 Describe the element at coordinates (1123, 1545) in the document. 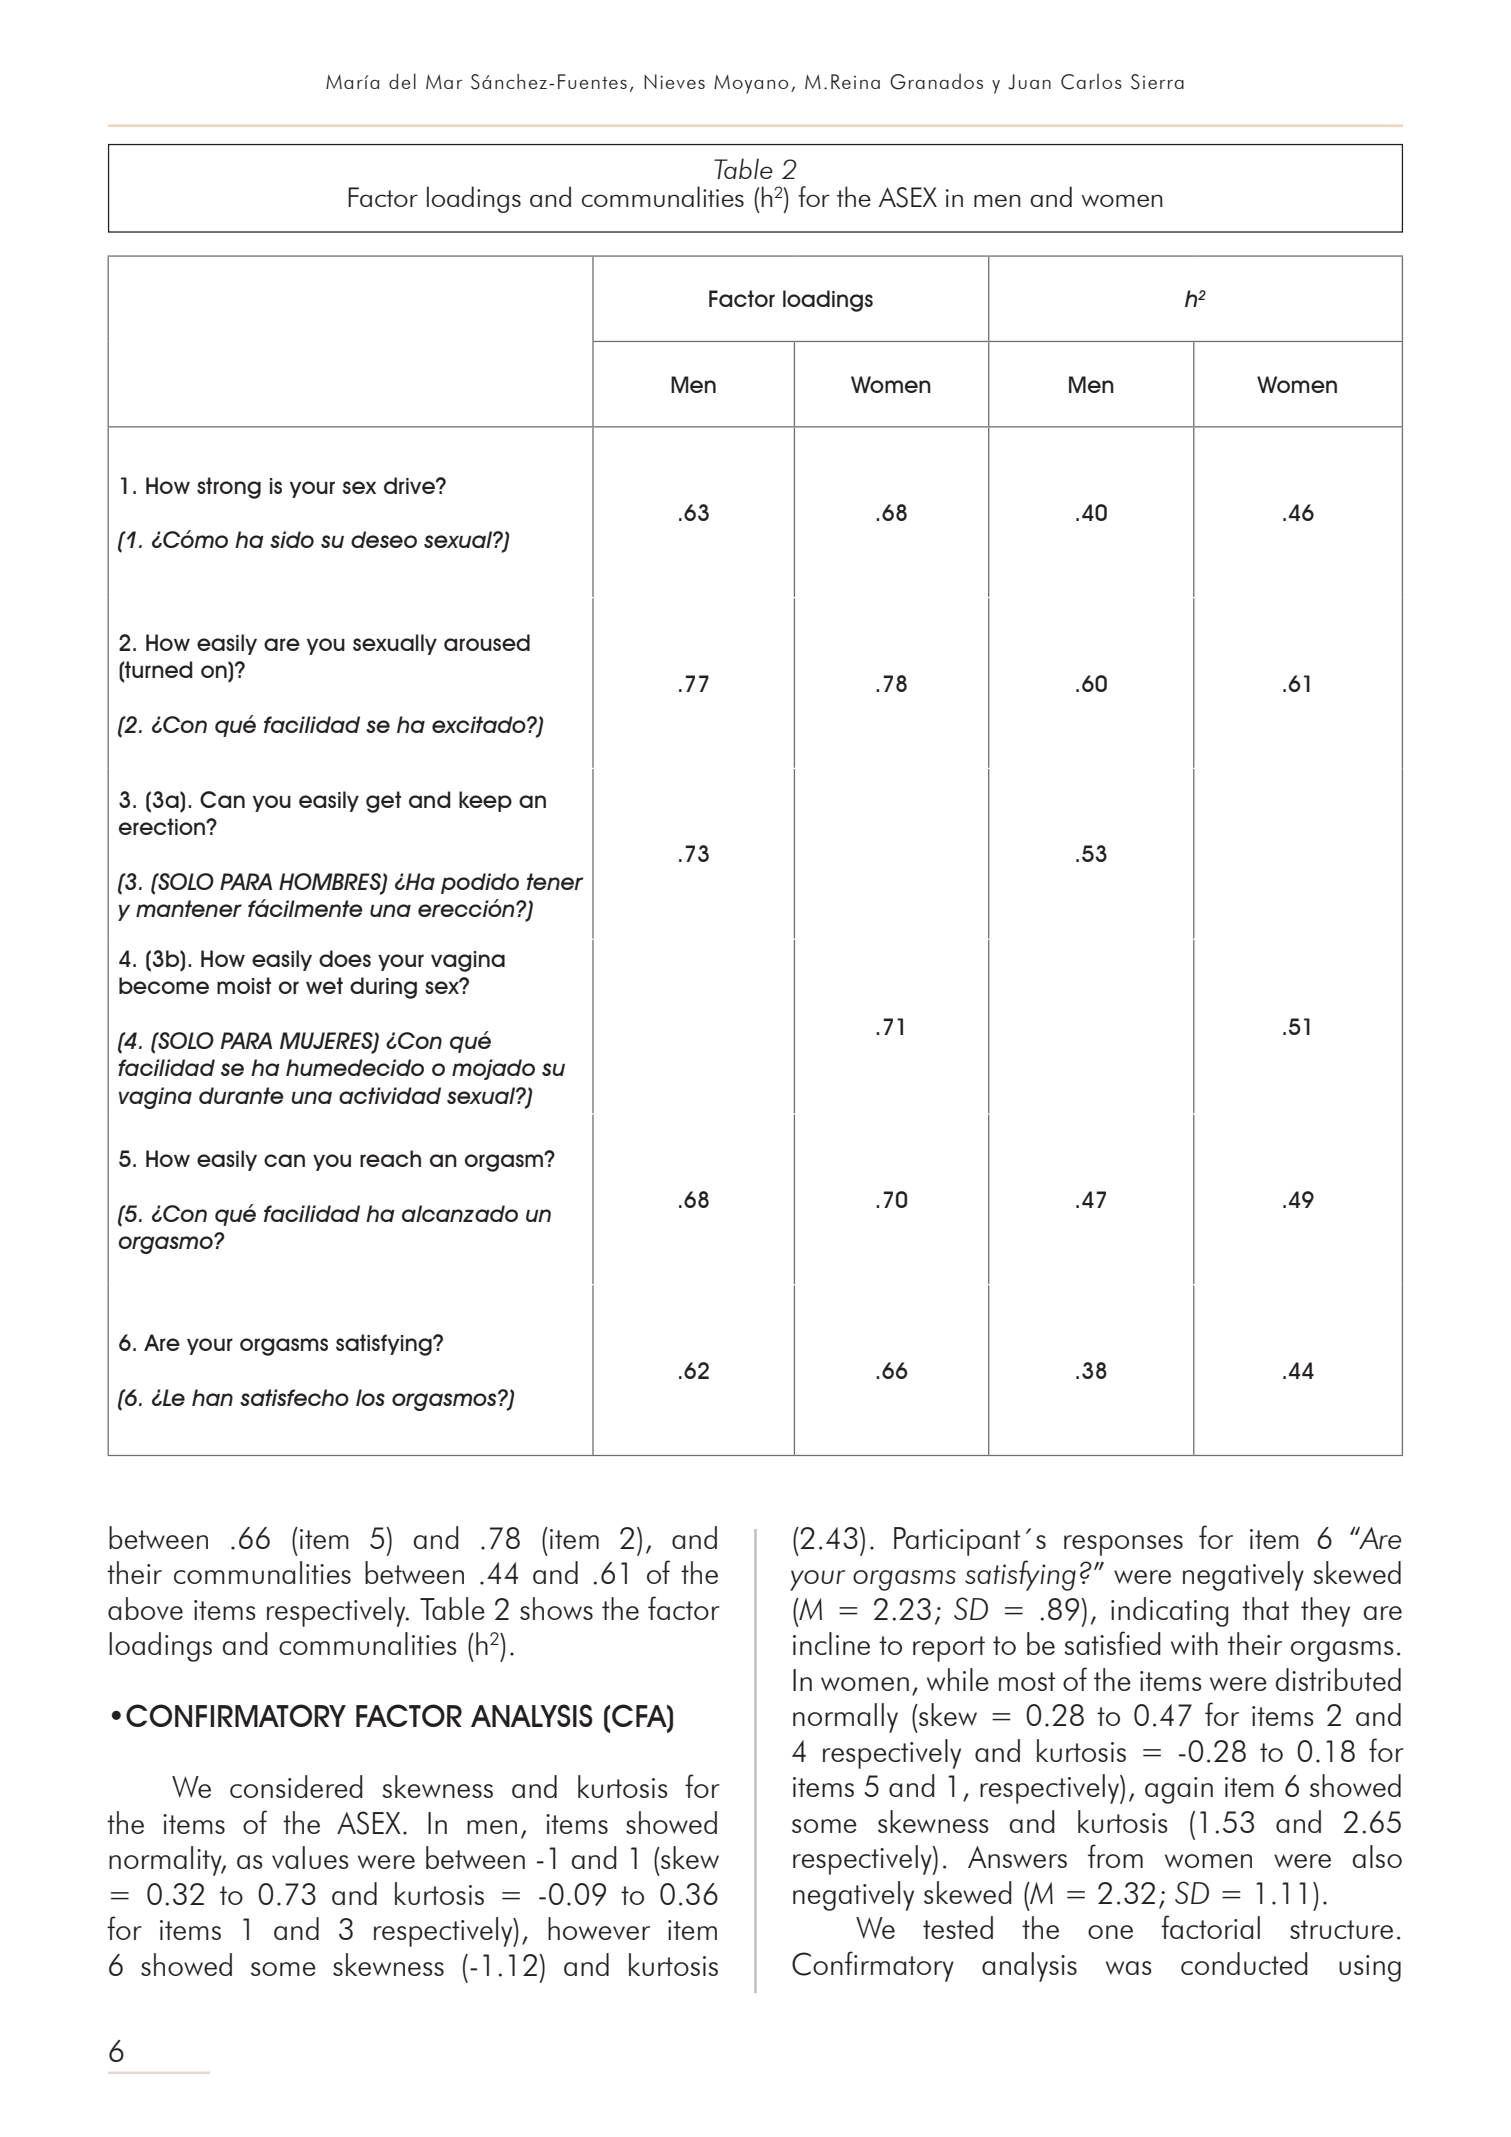

I see `responses` at that location.
